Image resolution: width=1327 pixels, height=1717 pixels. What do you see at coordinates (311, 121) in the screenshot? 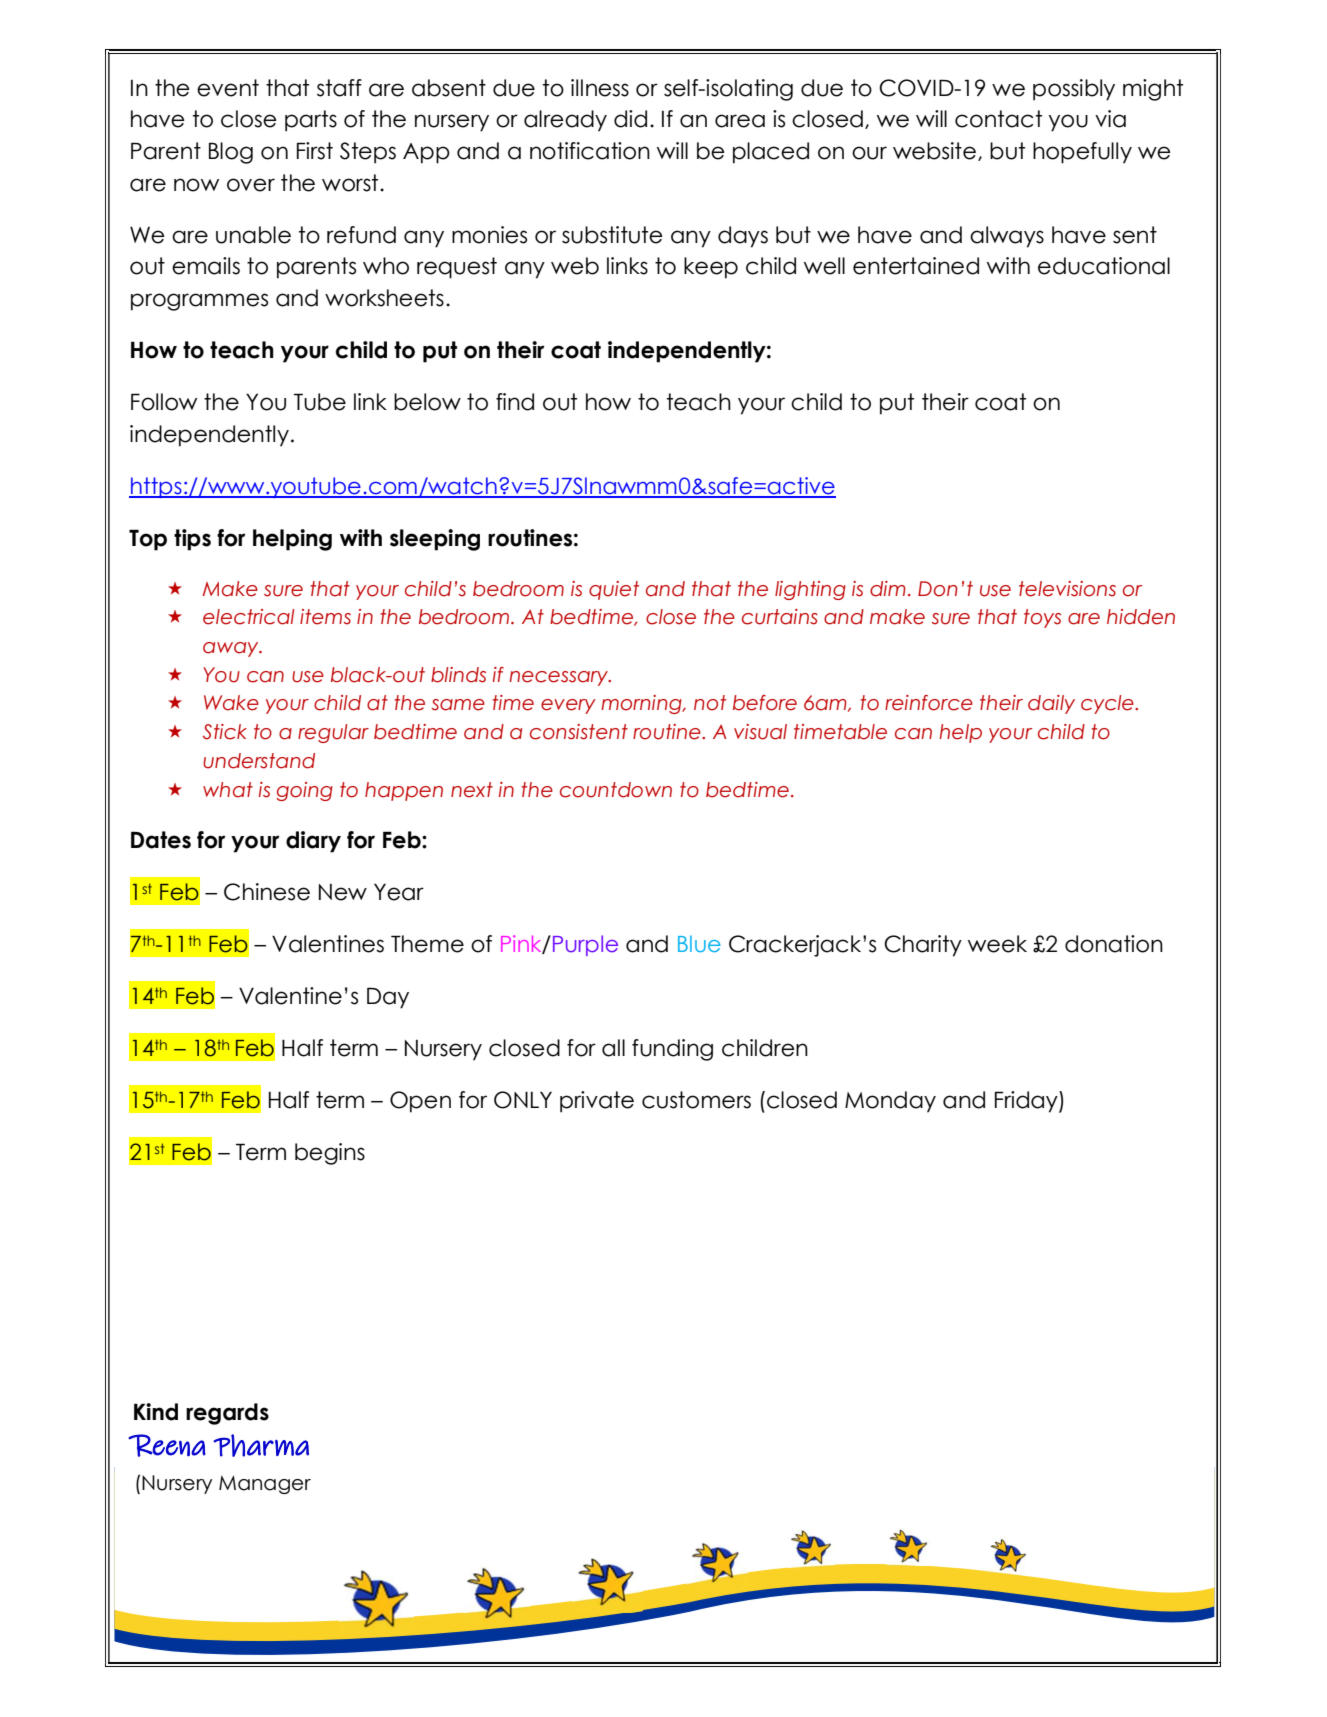
I see `parts` at bounding box center [311, 121].
